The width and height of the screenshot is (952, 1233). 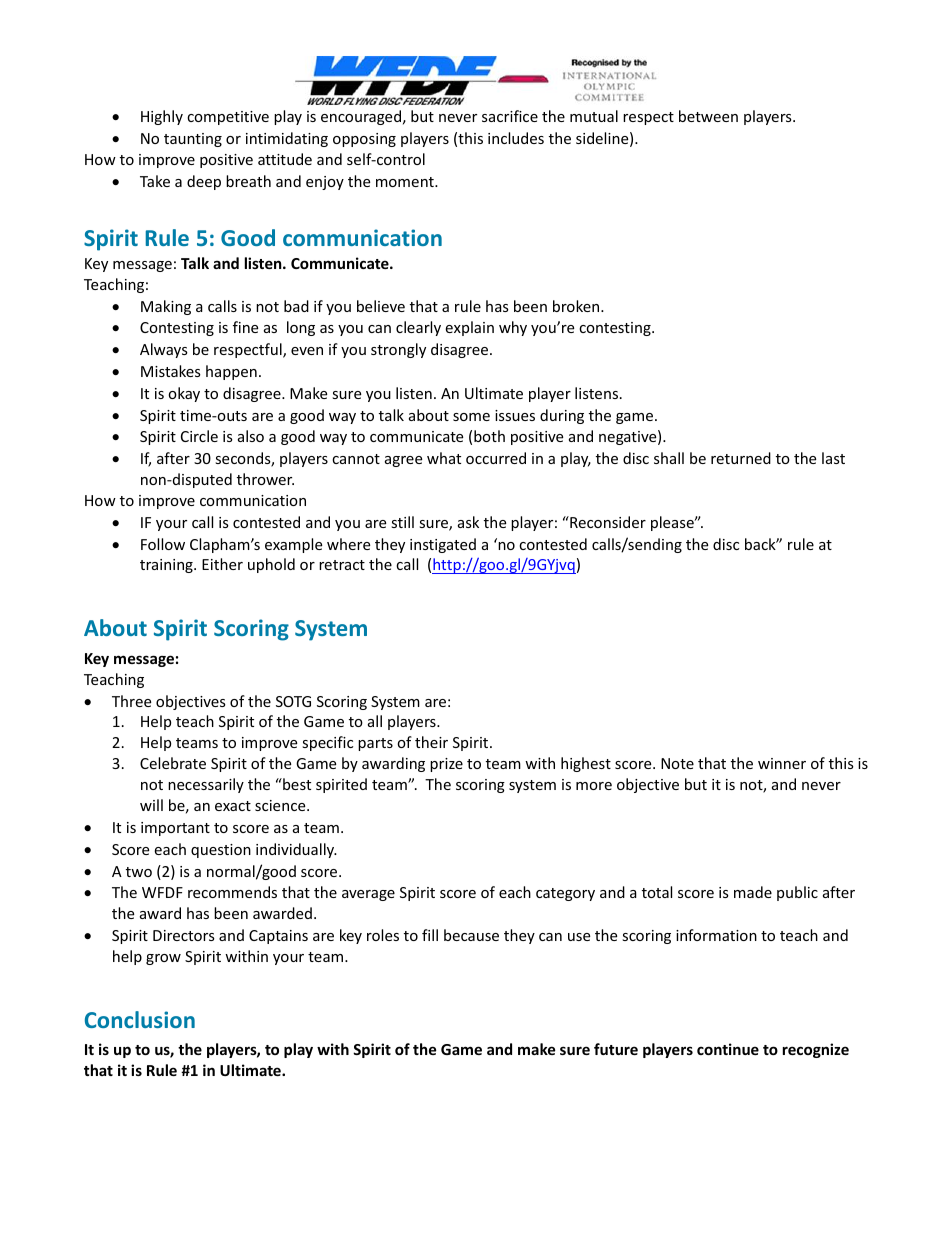 What do you see at coordinates (471, 935) in the screenshot?
I see `because` at bounding box center [471, 935].
